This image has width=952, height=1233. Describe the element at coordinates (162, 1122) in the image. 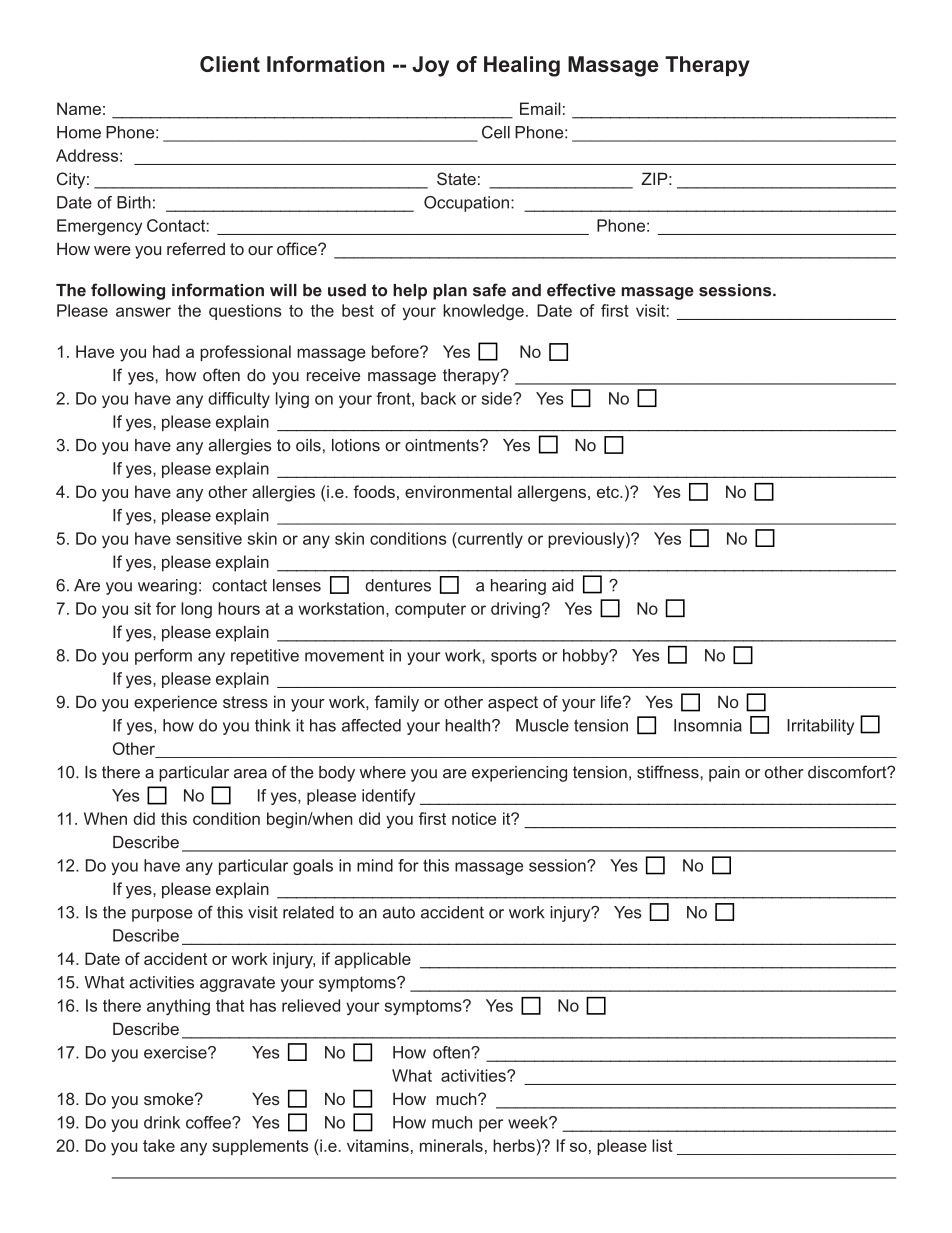

I see `drink` at that location.
